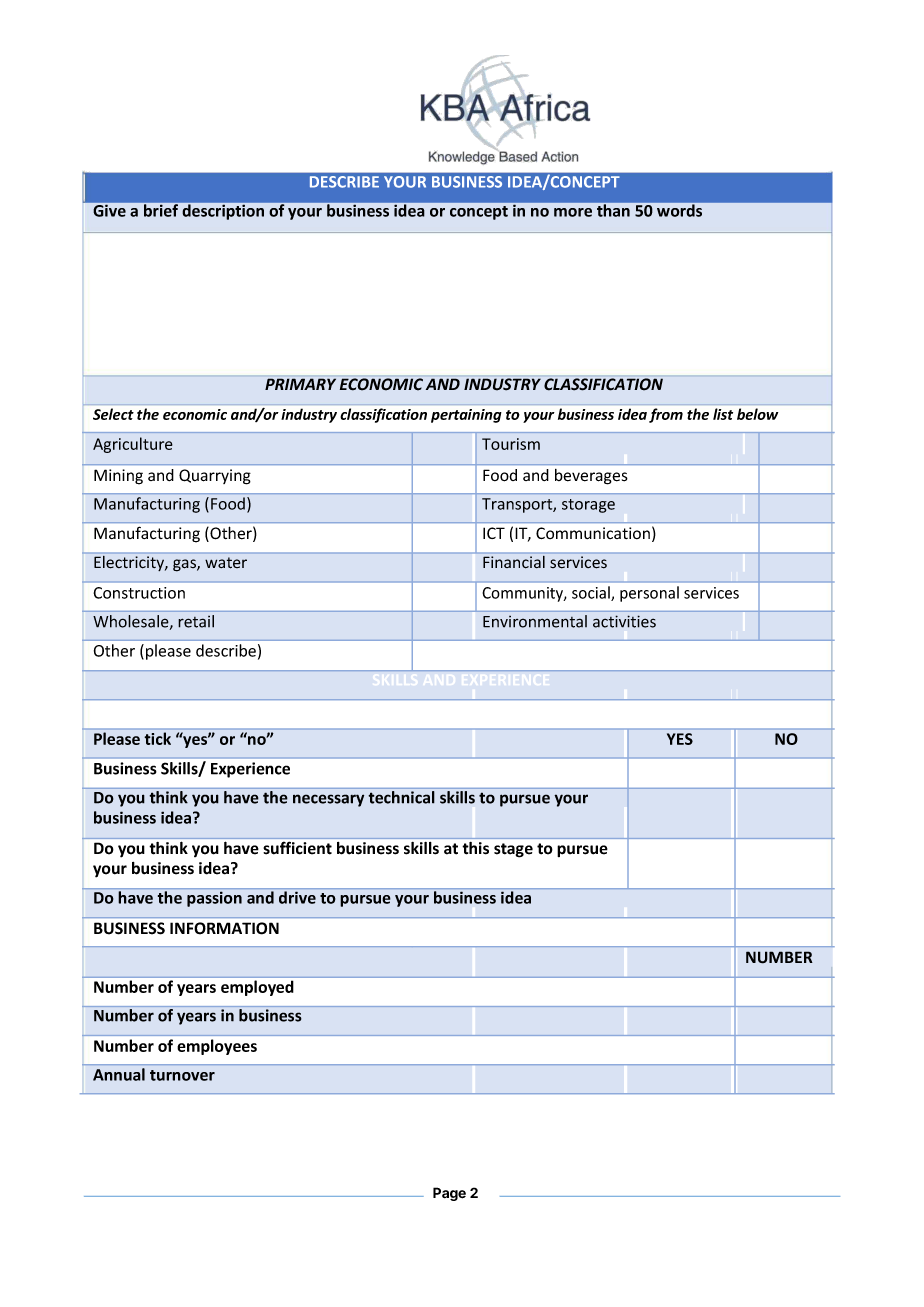  Describe the element at coordinates (257, 988) in the screenshot. I see `employed` at that location.
